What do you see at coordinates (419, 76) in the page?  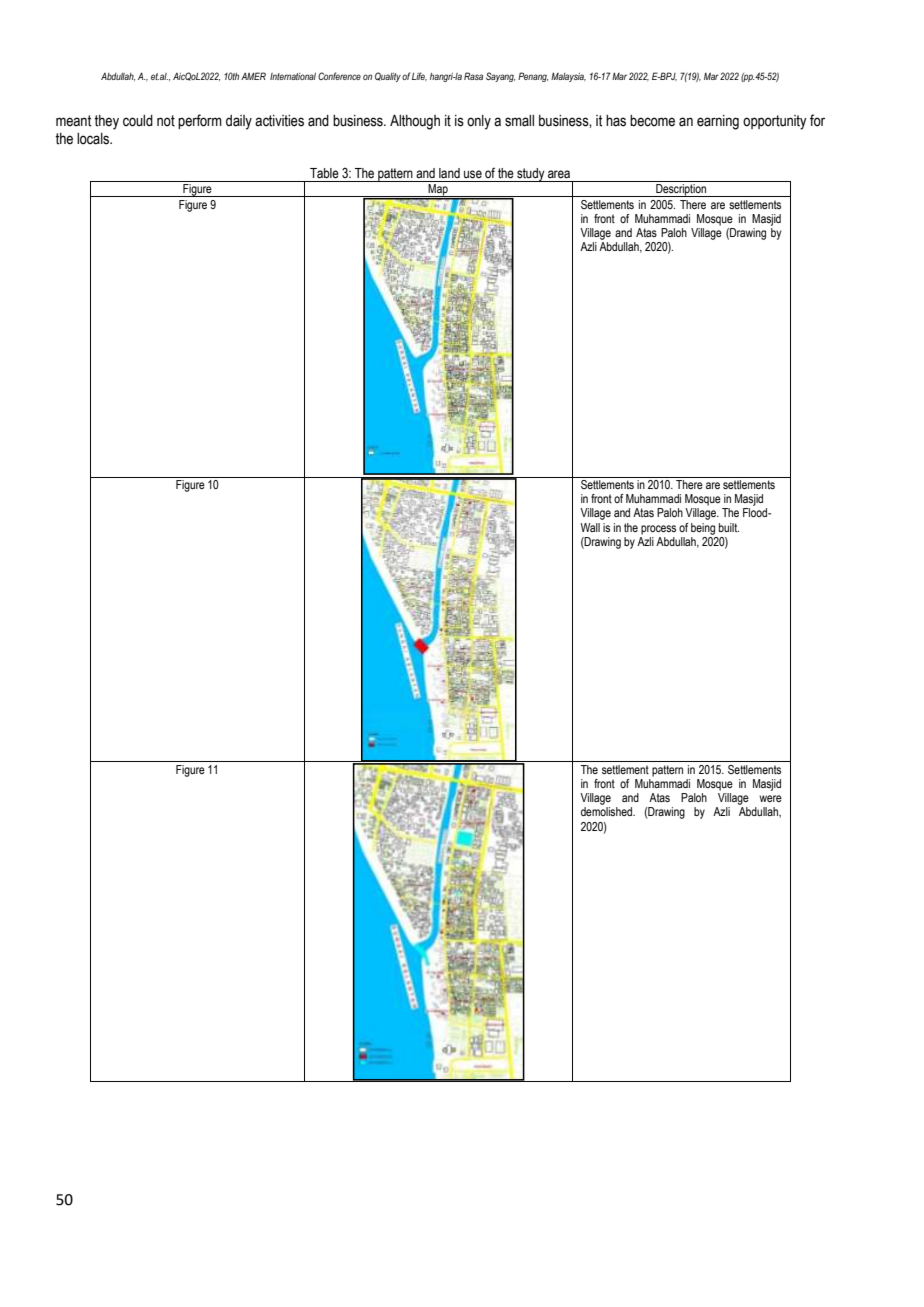 I see `Life` at bounding box center [419, 76].
